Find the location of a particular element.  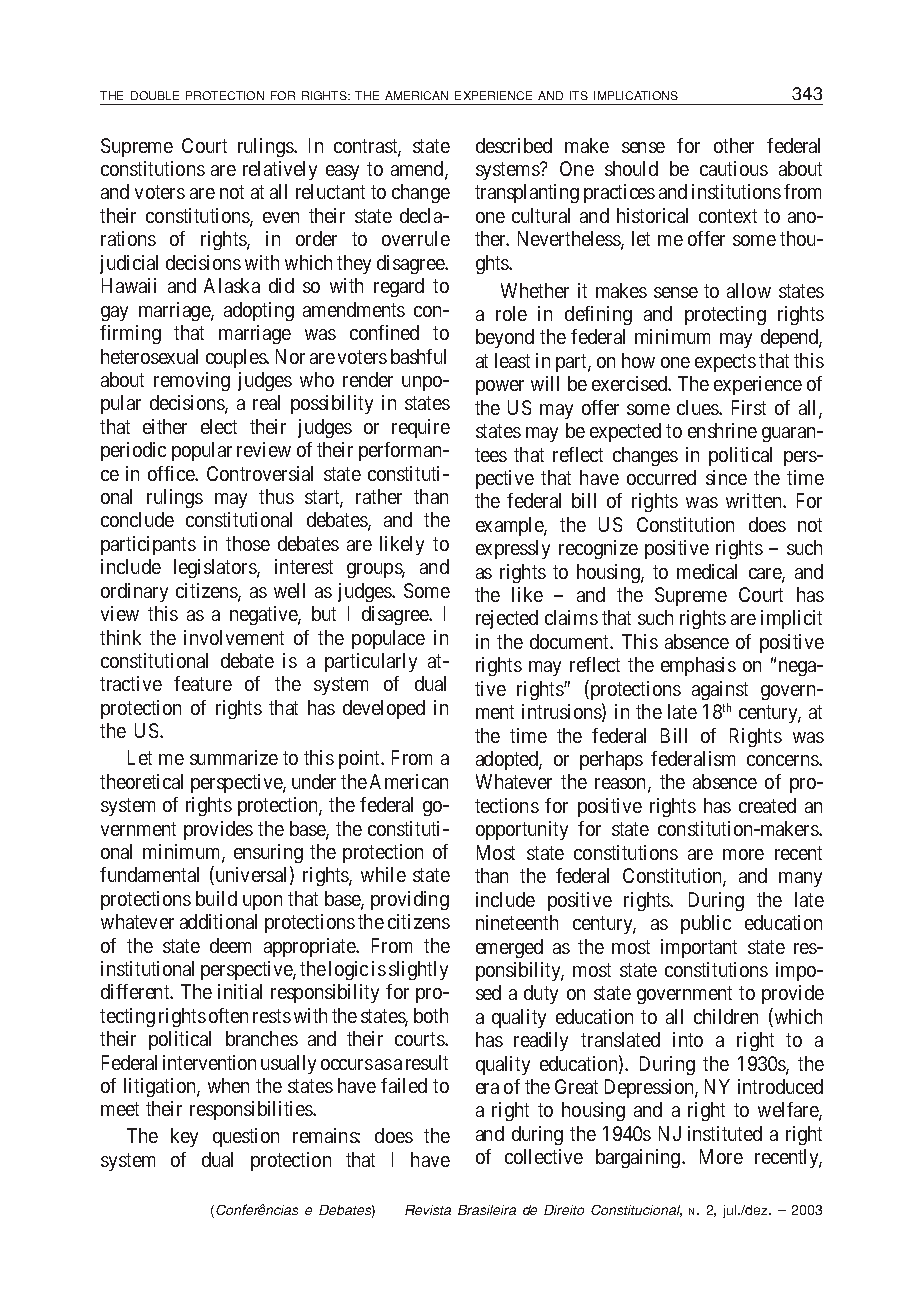

cautious is located at coordinates (734, 168).
